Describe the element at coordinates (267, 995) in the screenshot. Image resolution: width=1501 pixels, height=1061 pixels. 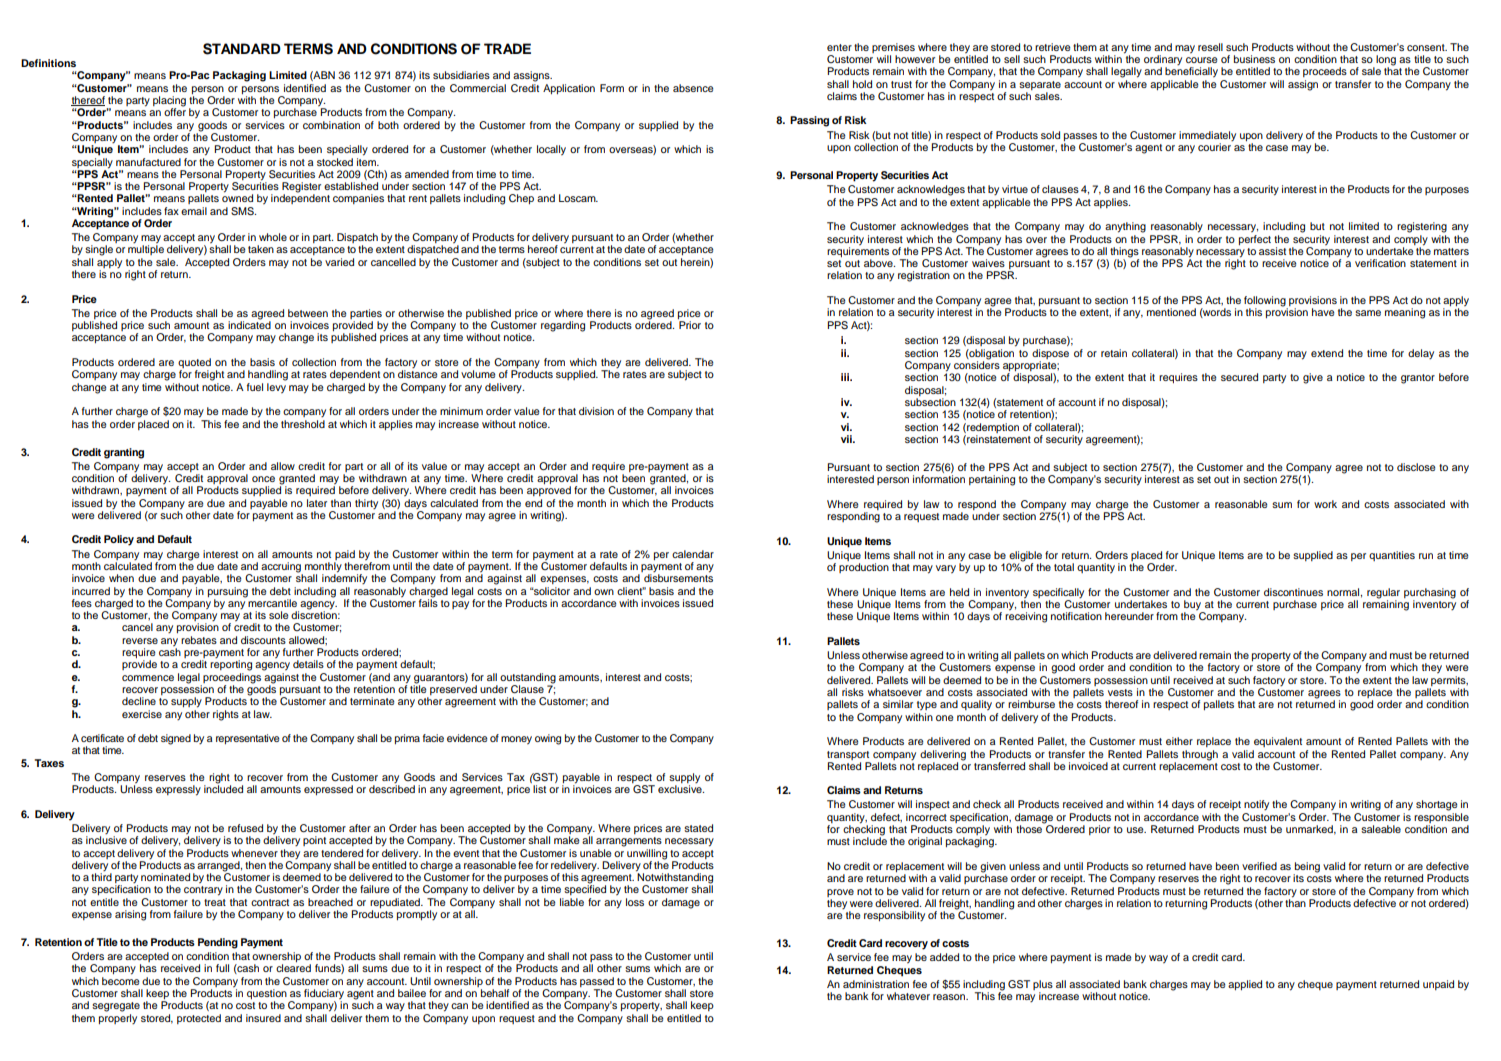
I see `question` at that location.
